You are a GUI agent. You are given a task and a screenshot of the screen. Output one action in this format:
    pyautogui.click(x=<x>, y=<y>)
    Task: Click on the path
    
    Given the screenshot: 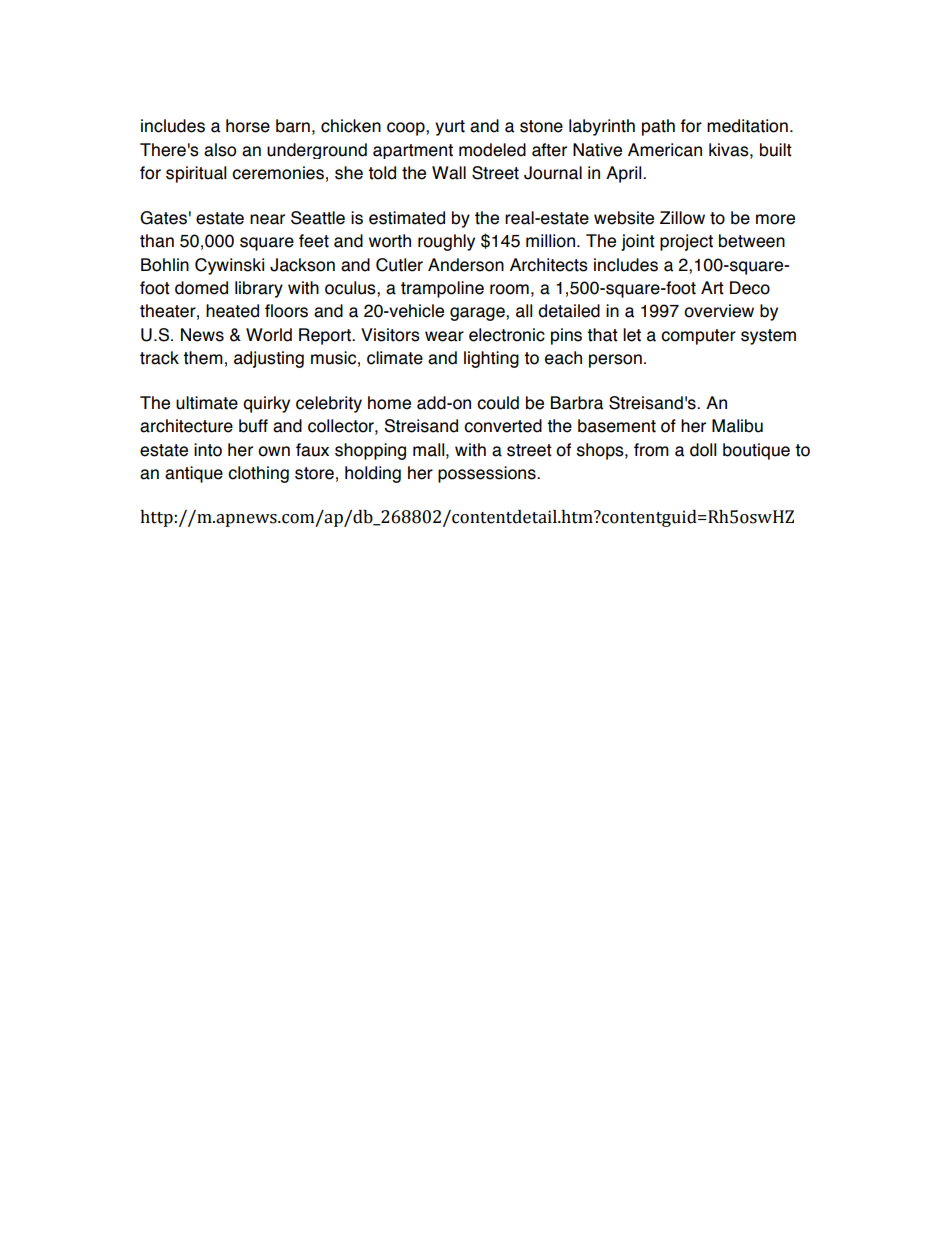 What is the action you would take?
    pyautogui.click(x=658, y=127)
